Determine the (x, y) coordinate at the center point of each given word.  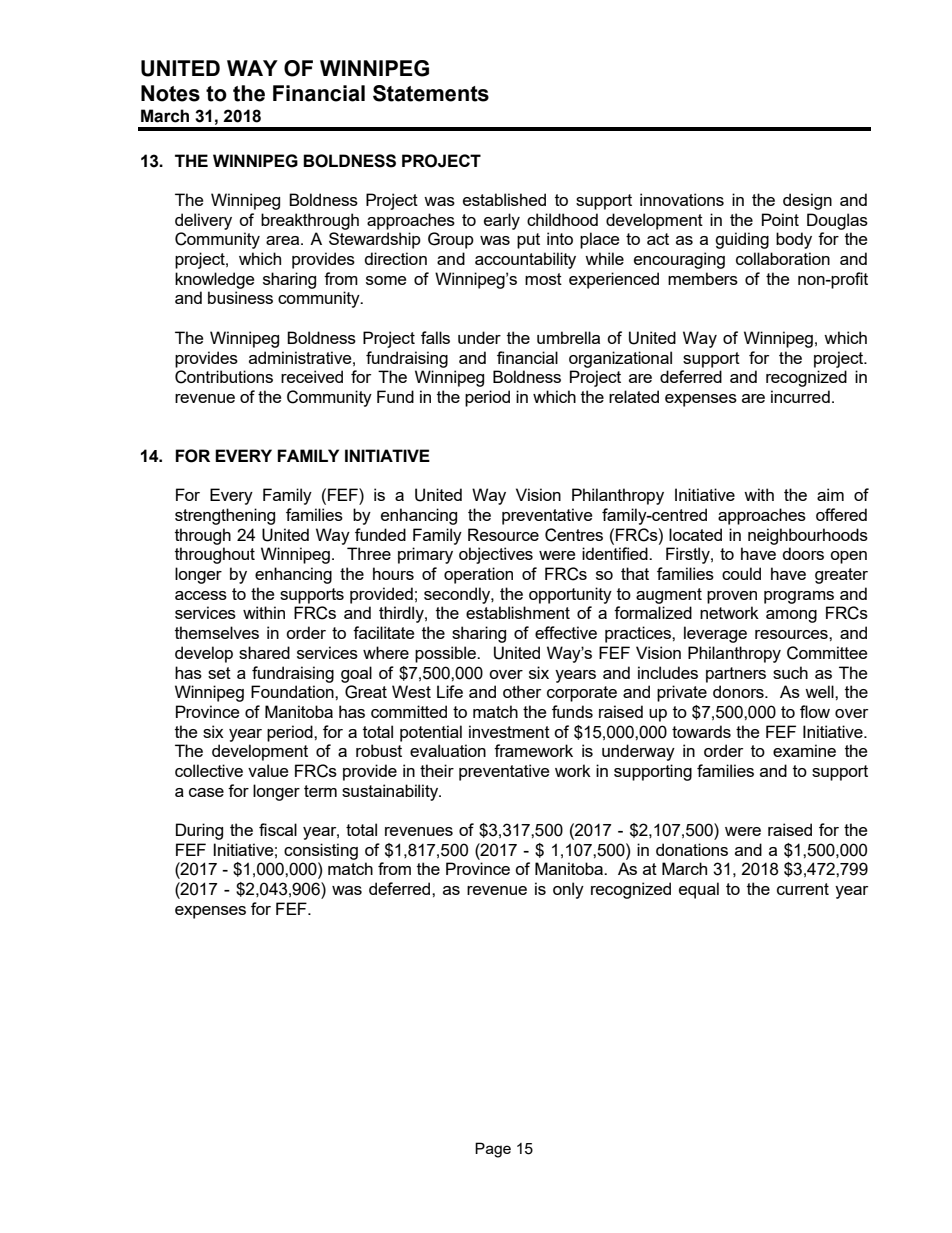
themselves (217, 632)
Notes (170, 93)
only (568, 890)
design (807, 201)
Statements (431, 93)
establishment (518, 612)
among (791, 616)
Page (493, 1150)
